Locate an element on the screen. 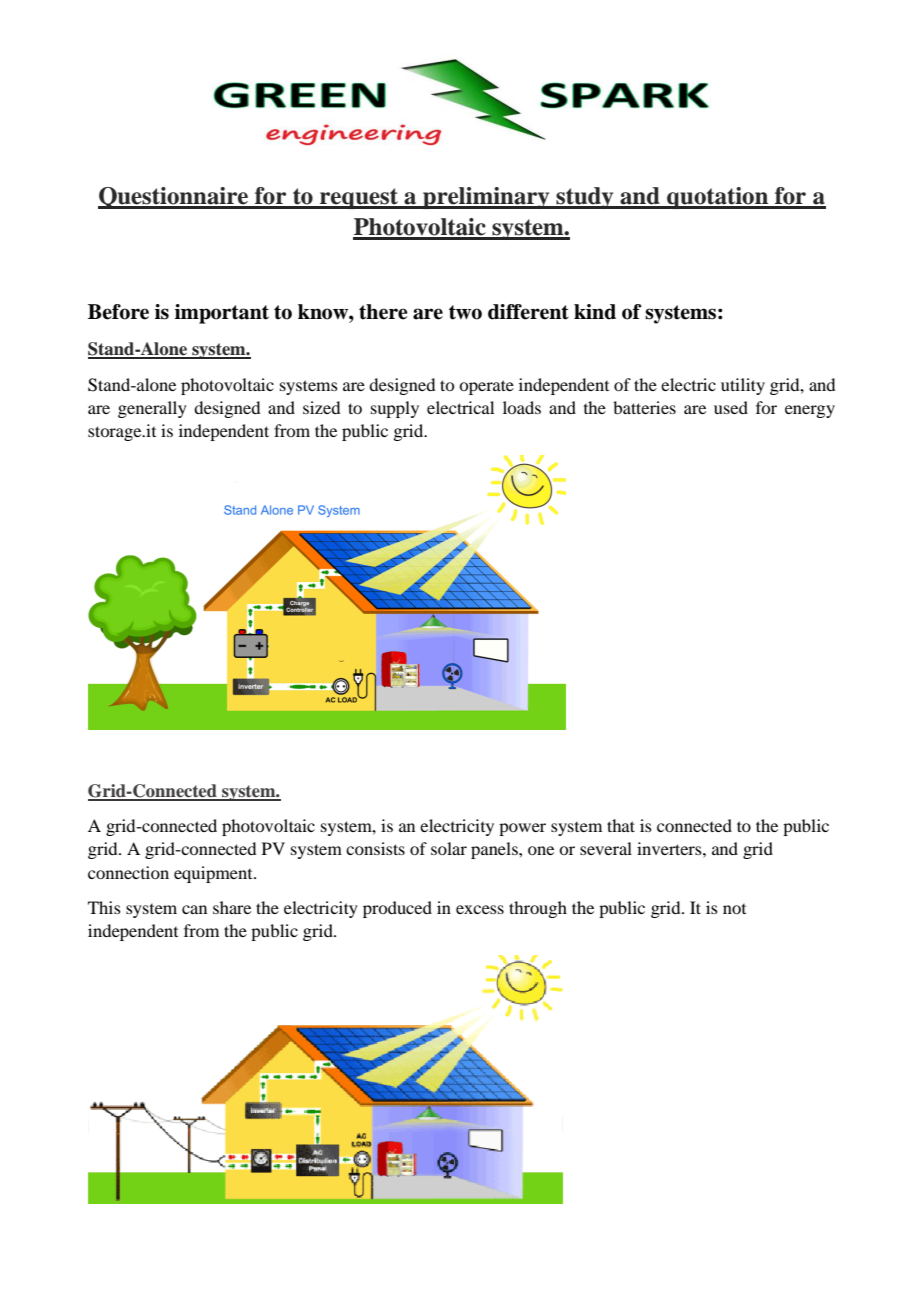  equipment is located at coordinates (214, 874).
